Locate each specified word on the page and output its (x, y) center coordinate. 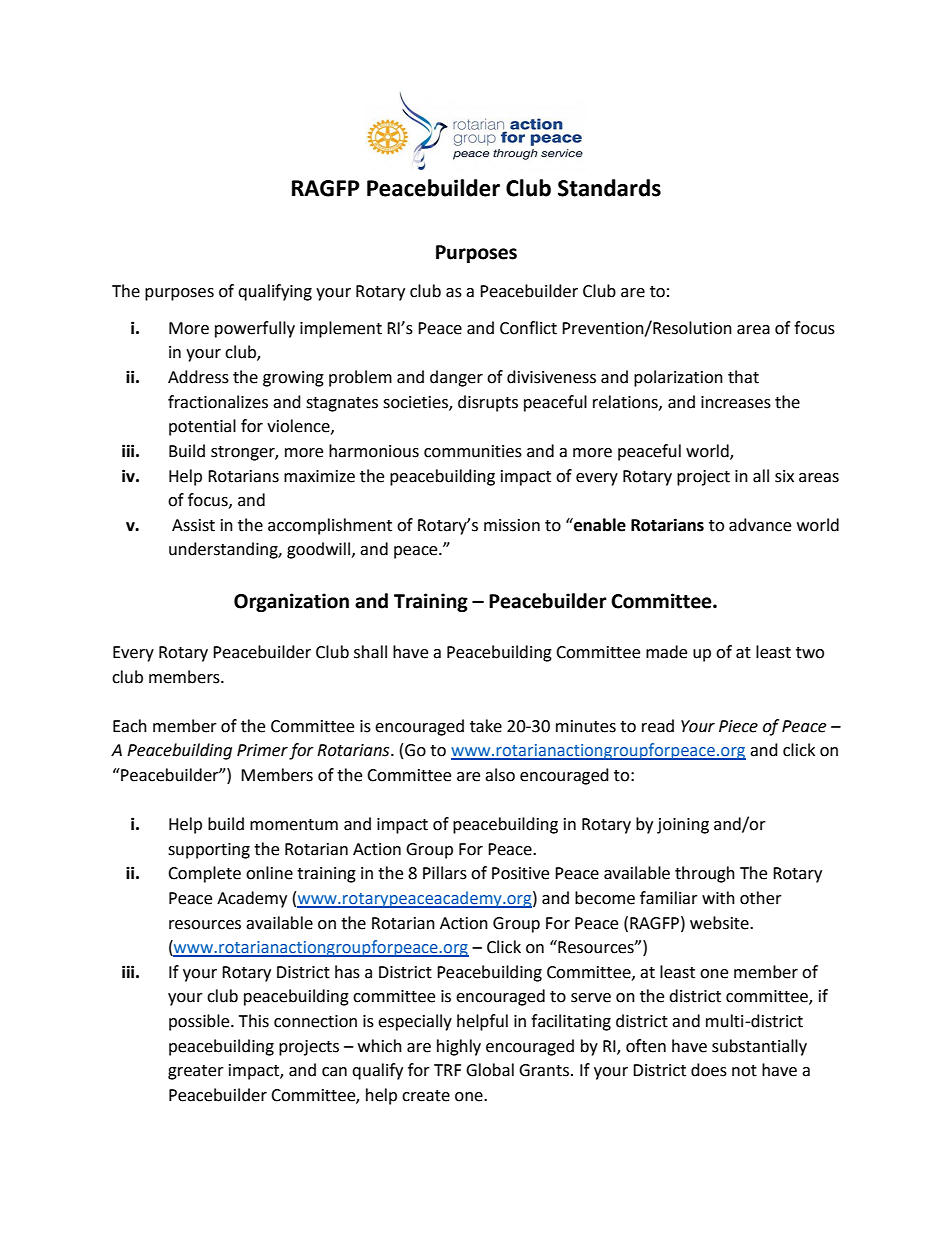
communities (473, 451)
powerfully (255, 329)
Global (490, 1070)
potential (202, 427)
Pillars (445, 873)
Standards (609, 188)
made (666, 652)
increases (736, 402)
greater (196, 1072)
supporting (209, 851)
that (743, 377)
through (705, 874)
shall (370, 652)
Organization (291, 602)
